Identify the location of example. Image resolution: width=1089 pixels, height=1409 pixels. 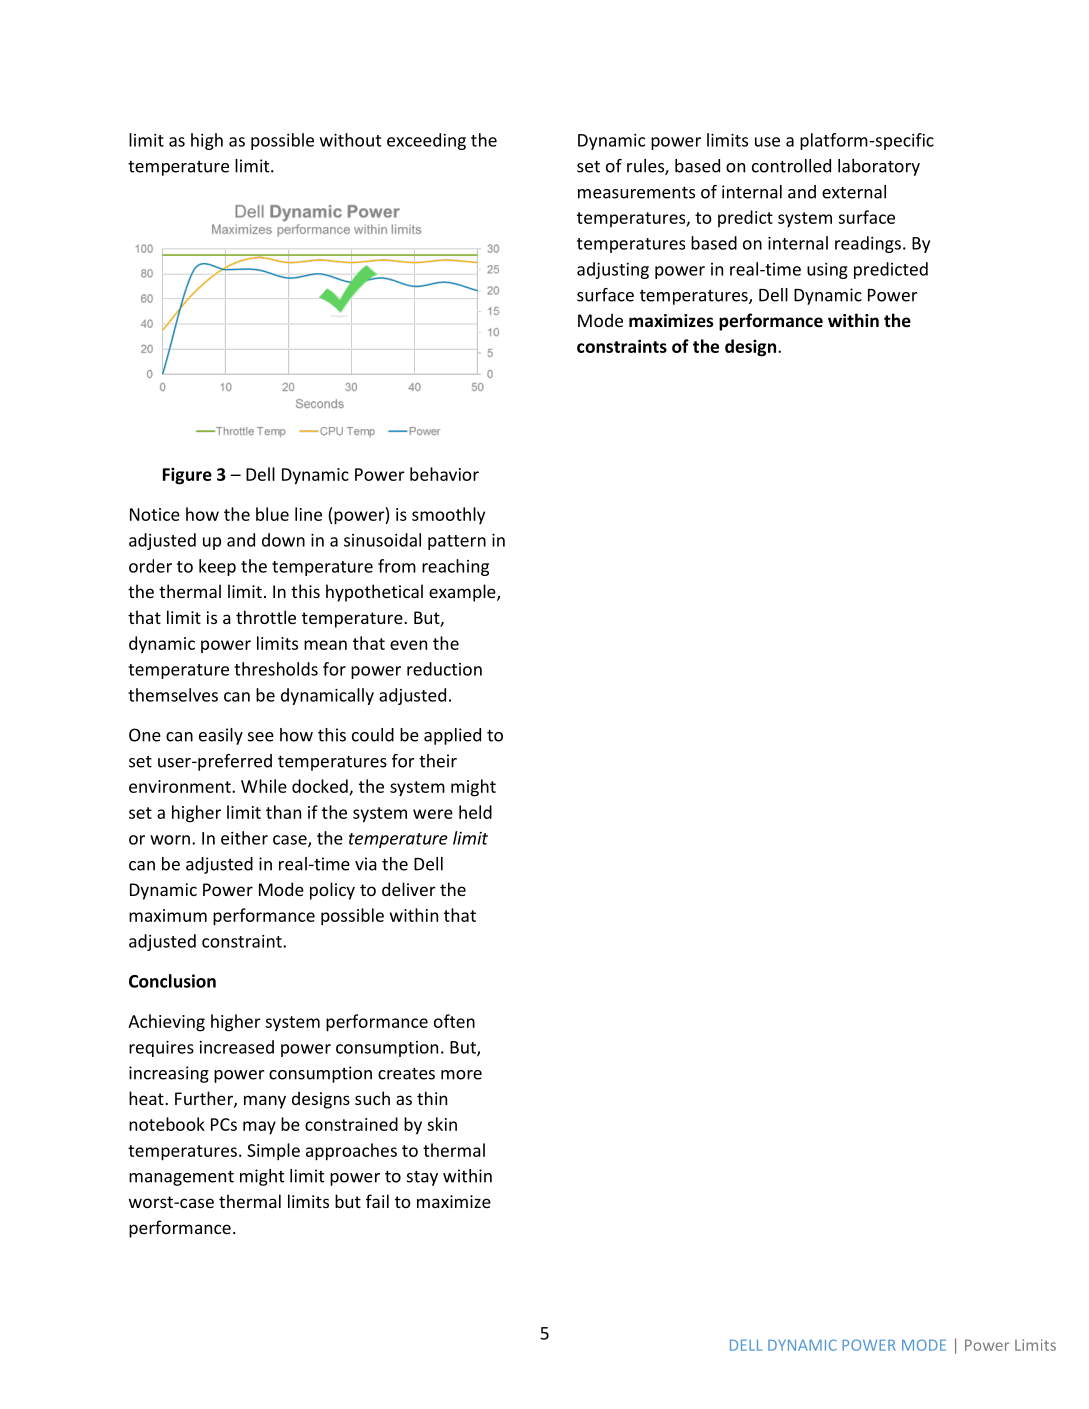
(463, 593).
